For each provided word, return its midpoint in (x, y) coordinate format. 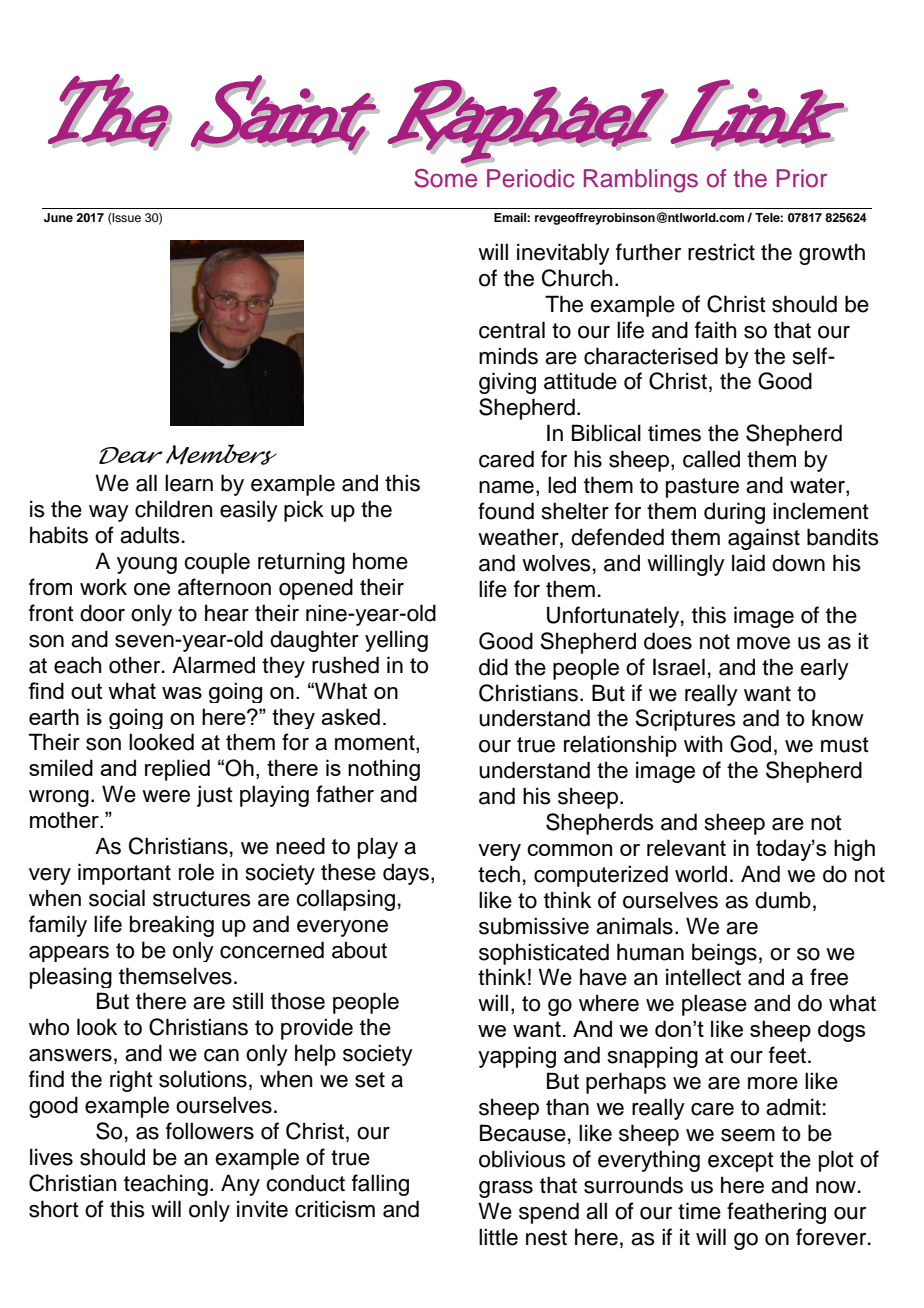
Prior (802, 178)
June (58, 218)
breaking (172, 926)
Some (446, 177)
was (182, 693)
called (711, 459)
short (54, 1209)
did (493, 667)
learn (189, 483)
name (506, 487)
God (750, 744)
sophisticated (544, 954)
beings (724, 954)
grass (506, 1189)
